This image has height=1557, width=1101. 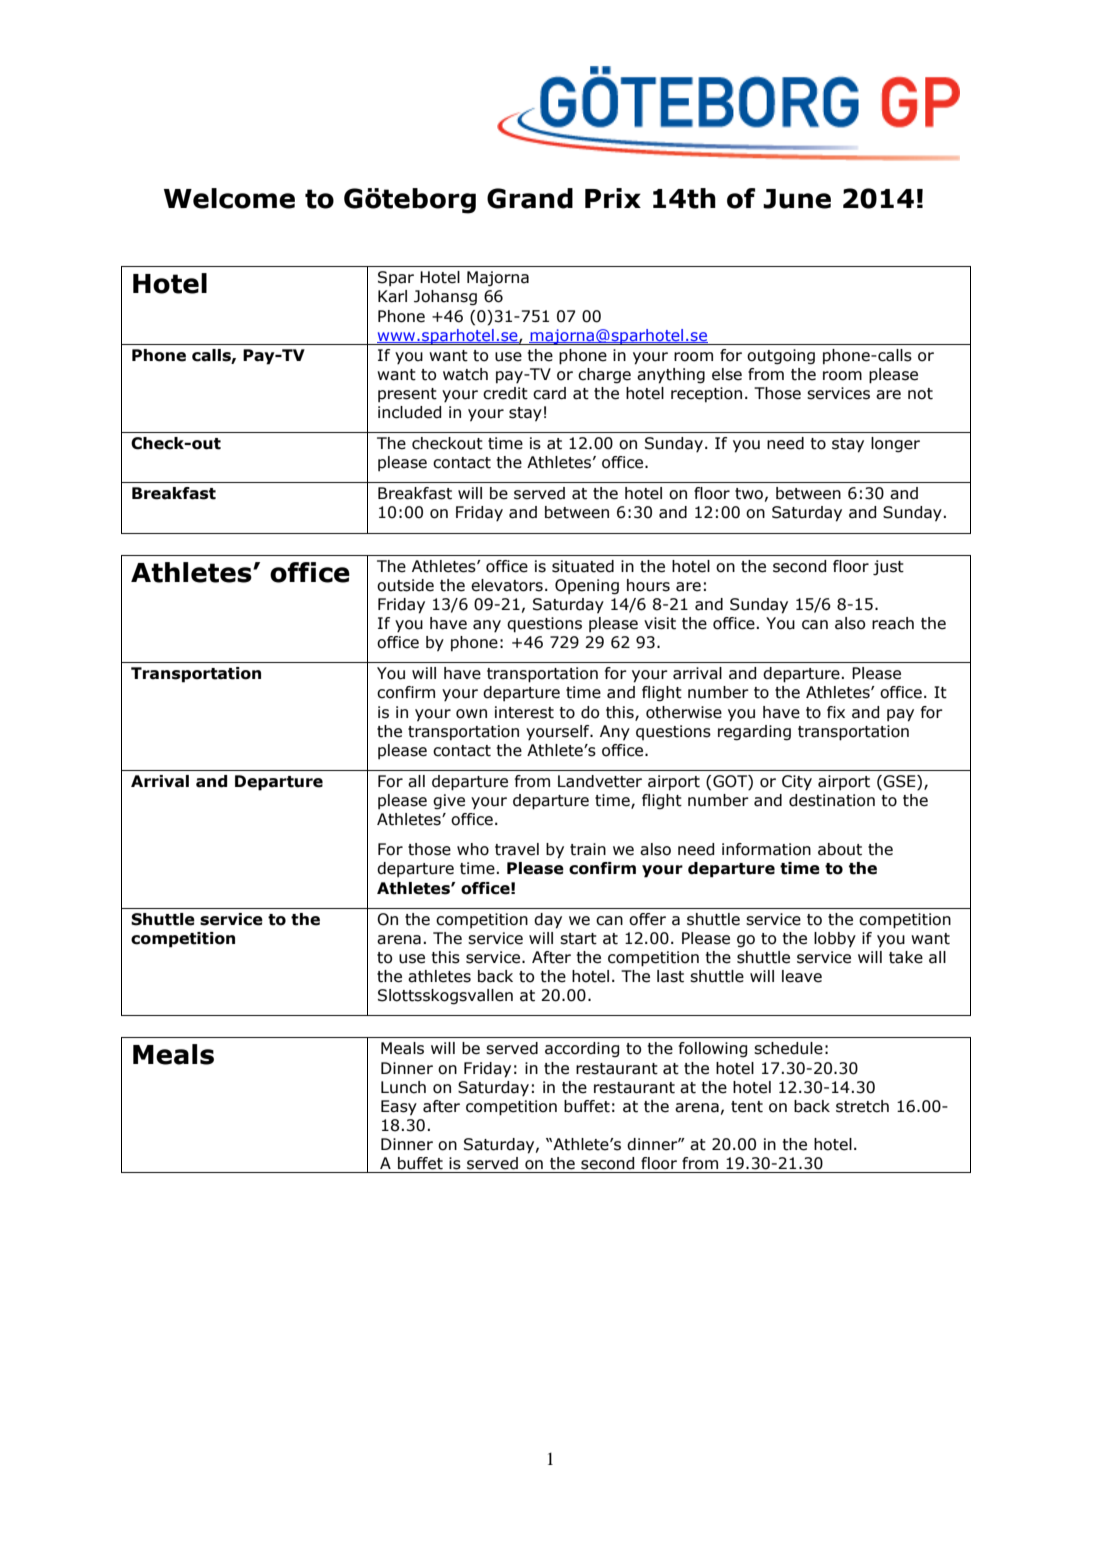 What do you see at coordinates (832, 800) in the image?
I see `destination` at bounding box center [832, 800].
